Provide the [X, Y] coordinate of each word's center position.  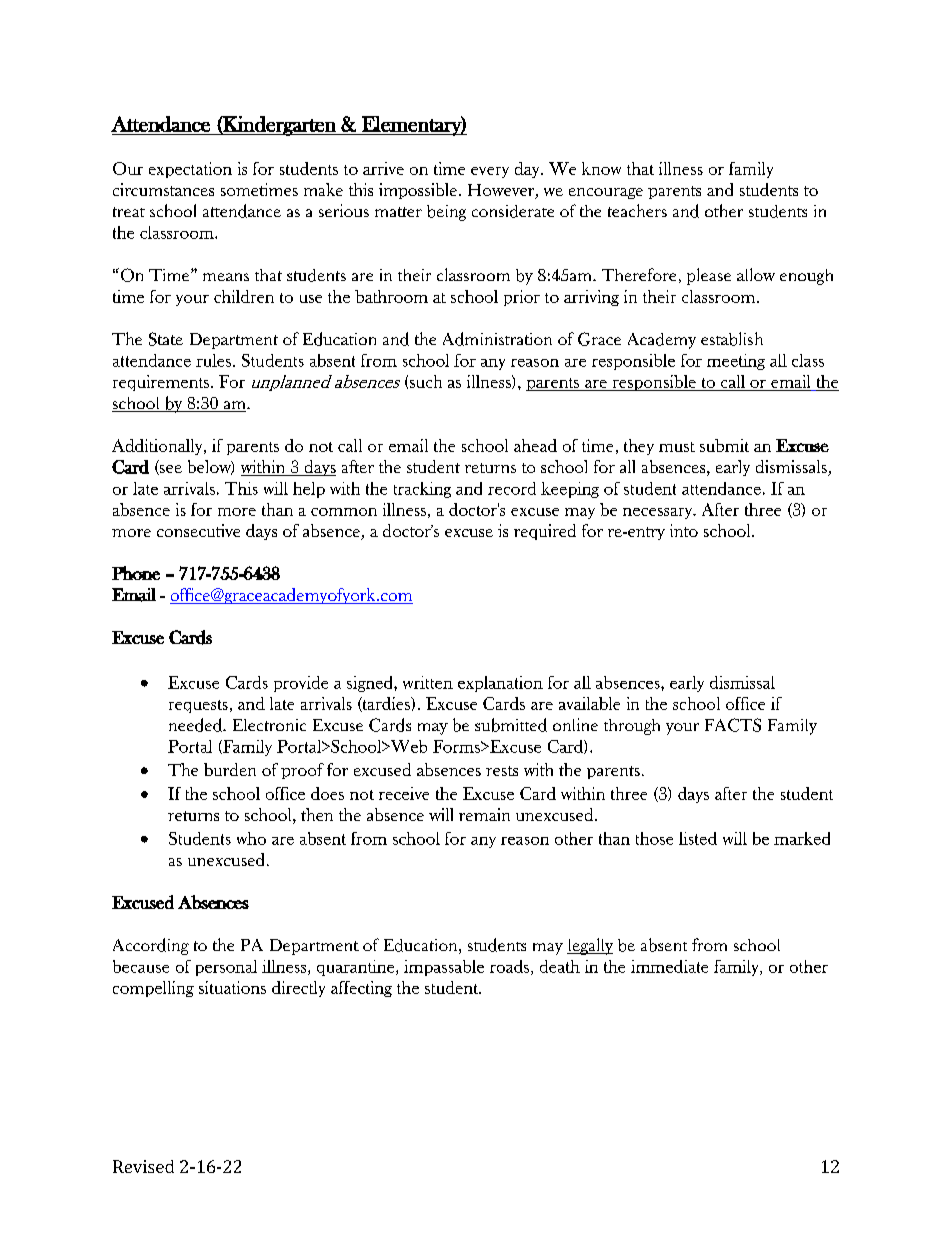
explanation [500, 684]
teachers [637, 210]
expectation [190, 170]
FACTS [733, 725]
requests [198, 706]
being [446, 213]
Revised [143, 1166]
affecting [361, 989]
